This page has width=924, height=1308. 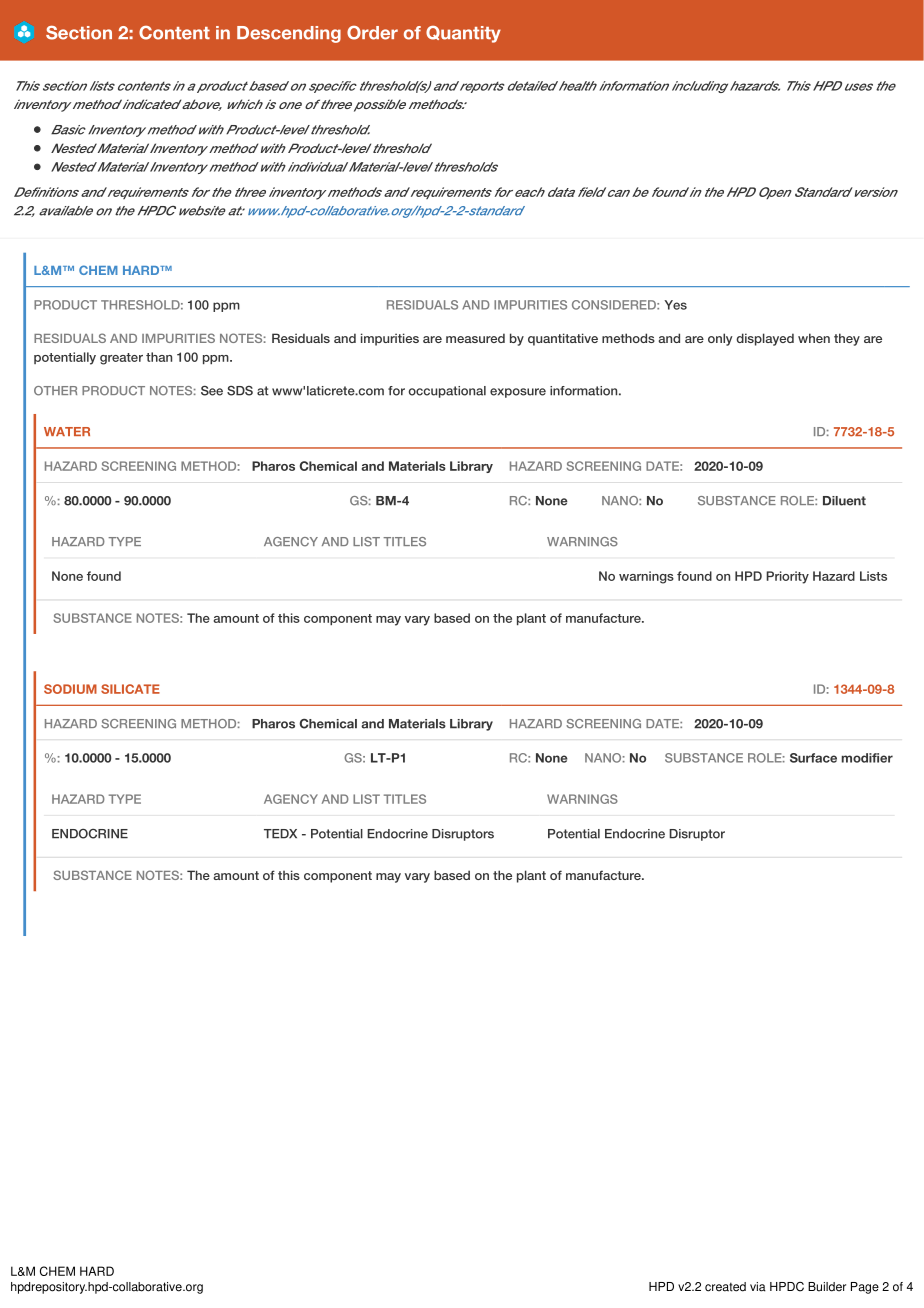 What do you see at coordinates (787, 577) in the page?
I see `Priority` at bounding box center [787, 577].
